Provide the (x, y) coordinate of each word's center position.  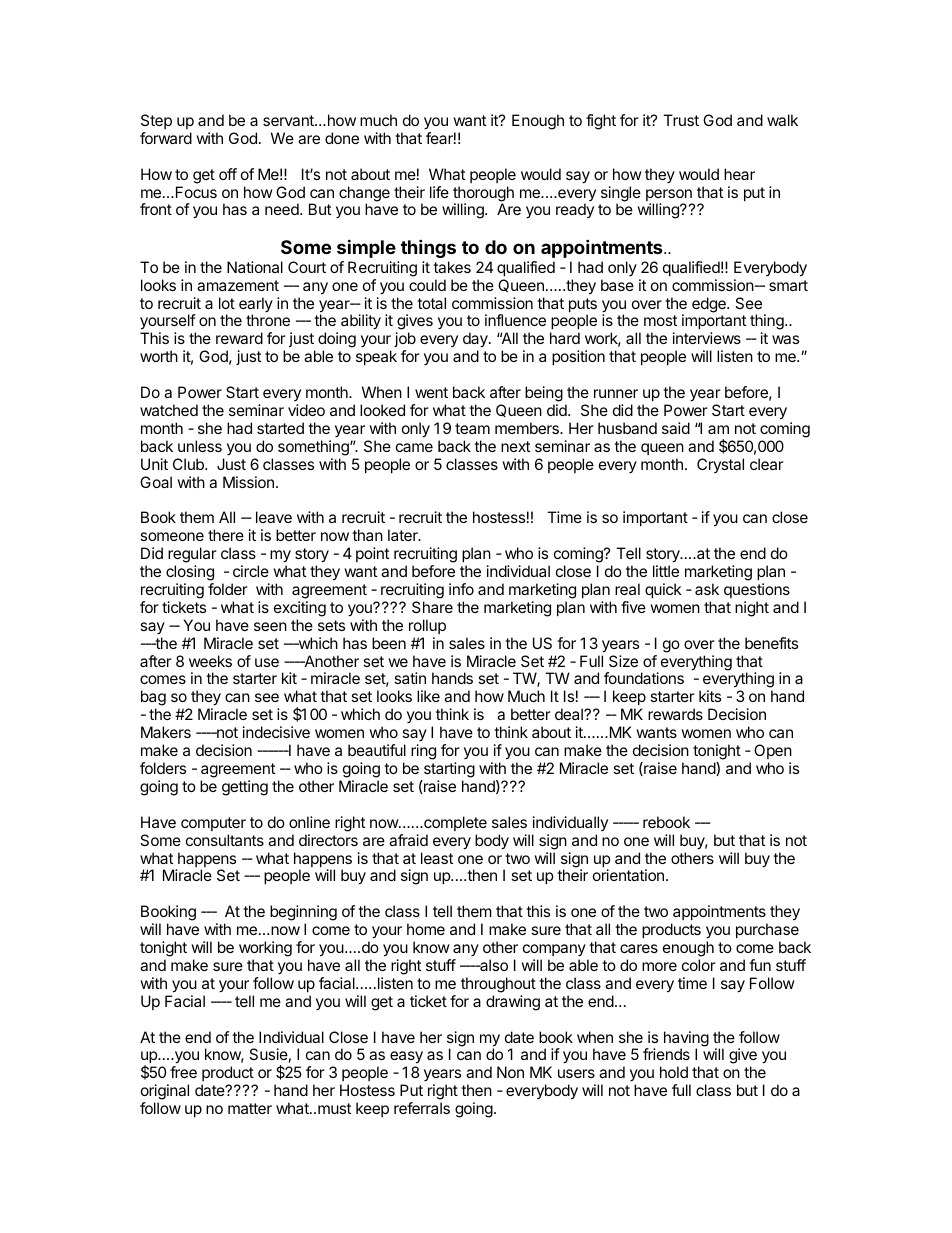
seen (270, 626)
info (461, 589)
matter (250, 1108)
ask (707, 589)
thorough (483, 195)
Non (510, 1072)
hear (739, 174)
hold (674, 1072)
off (228, 174)
